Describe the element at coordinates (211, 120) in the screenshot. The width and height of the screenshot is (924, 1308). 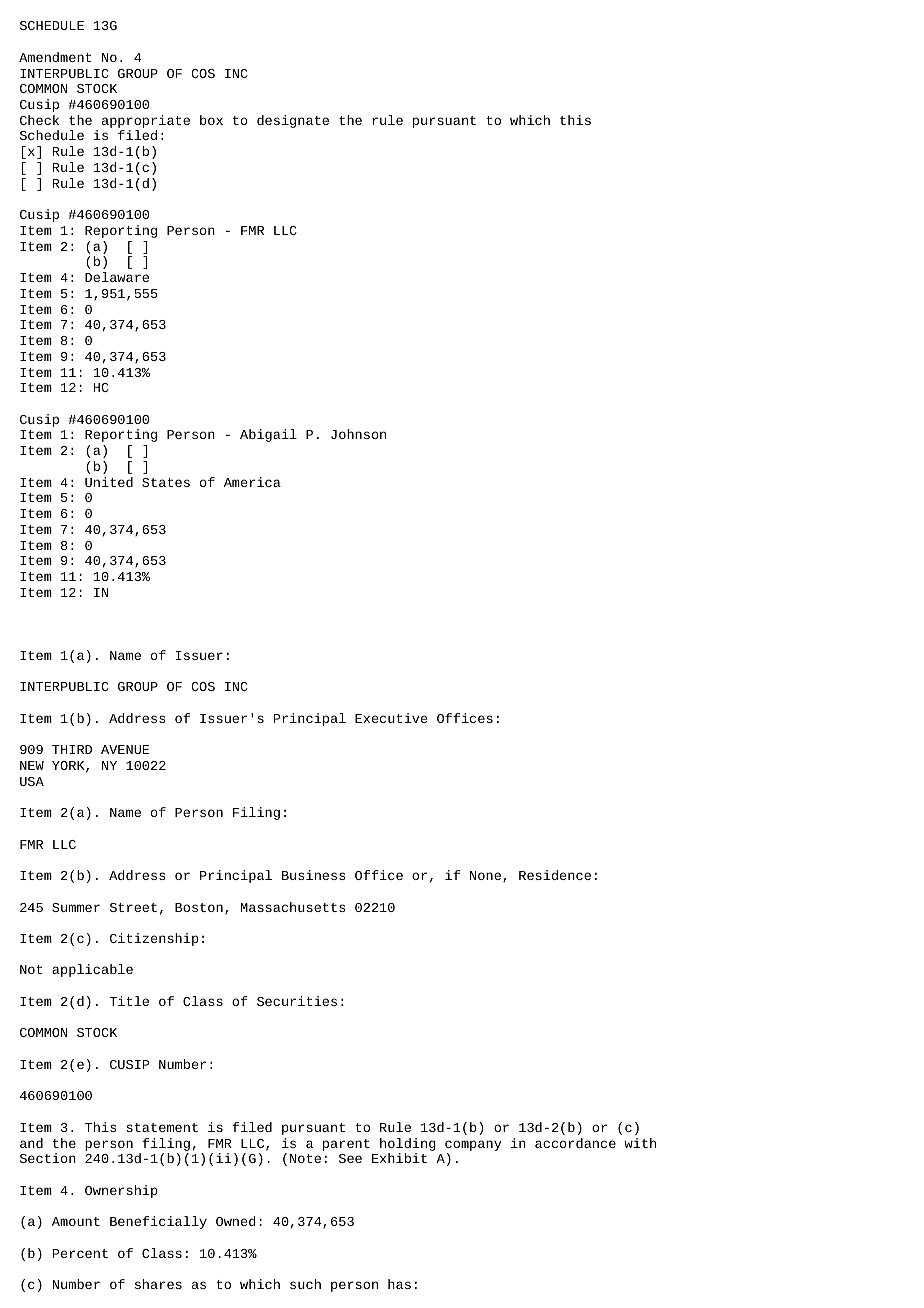
I see `box` at that location.
